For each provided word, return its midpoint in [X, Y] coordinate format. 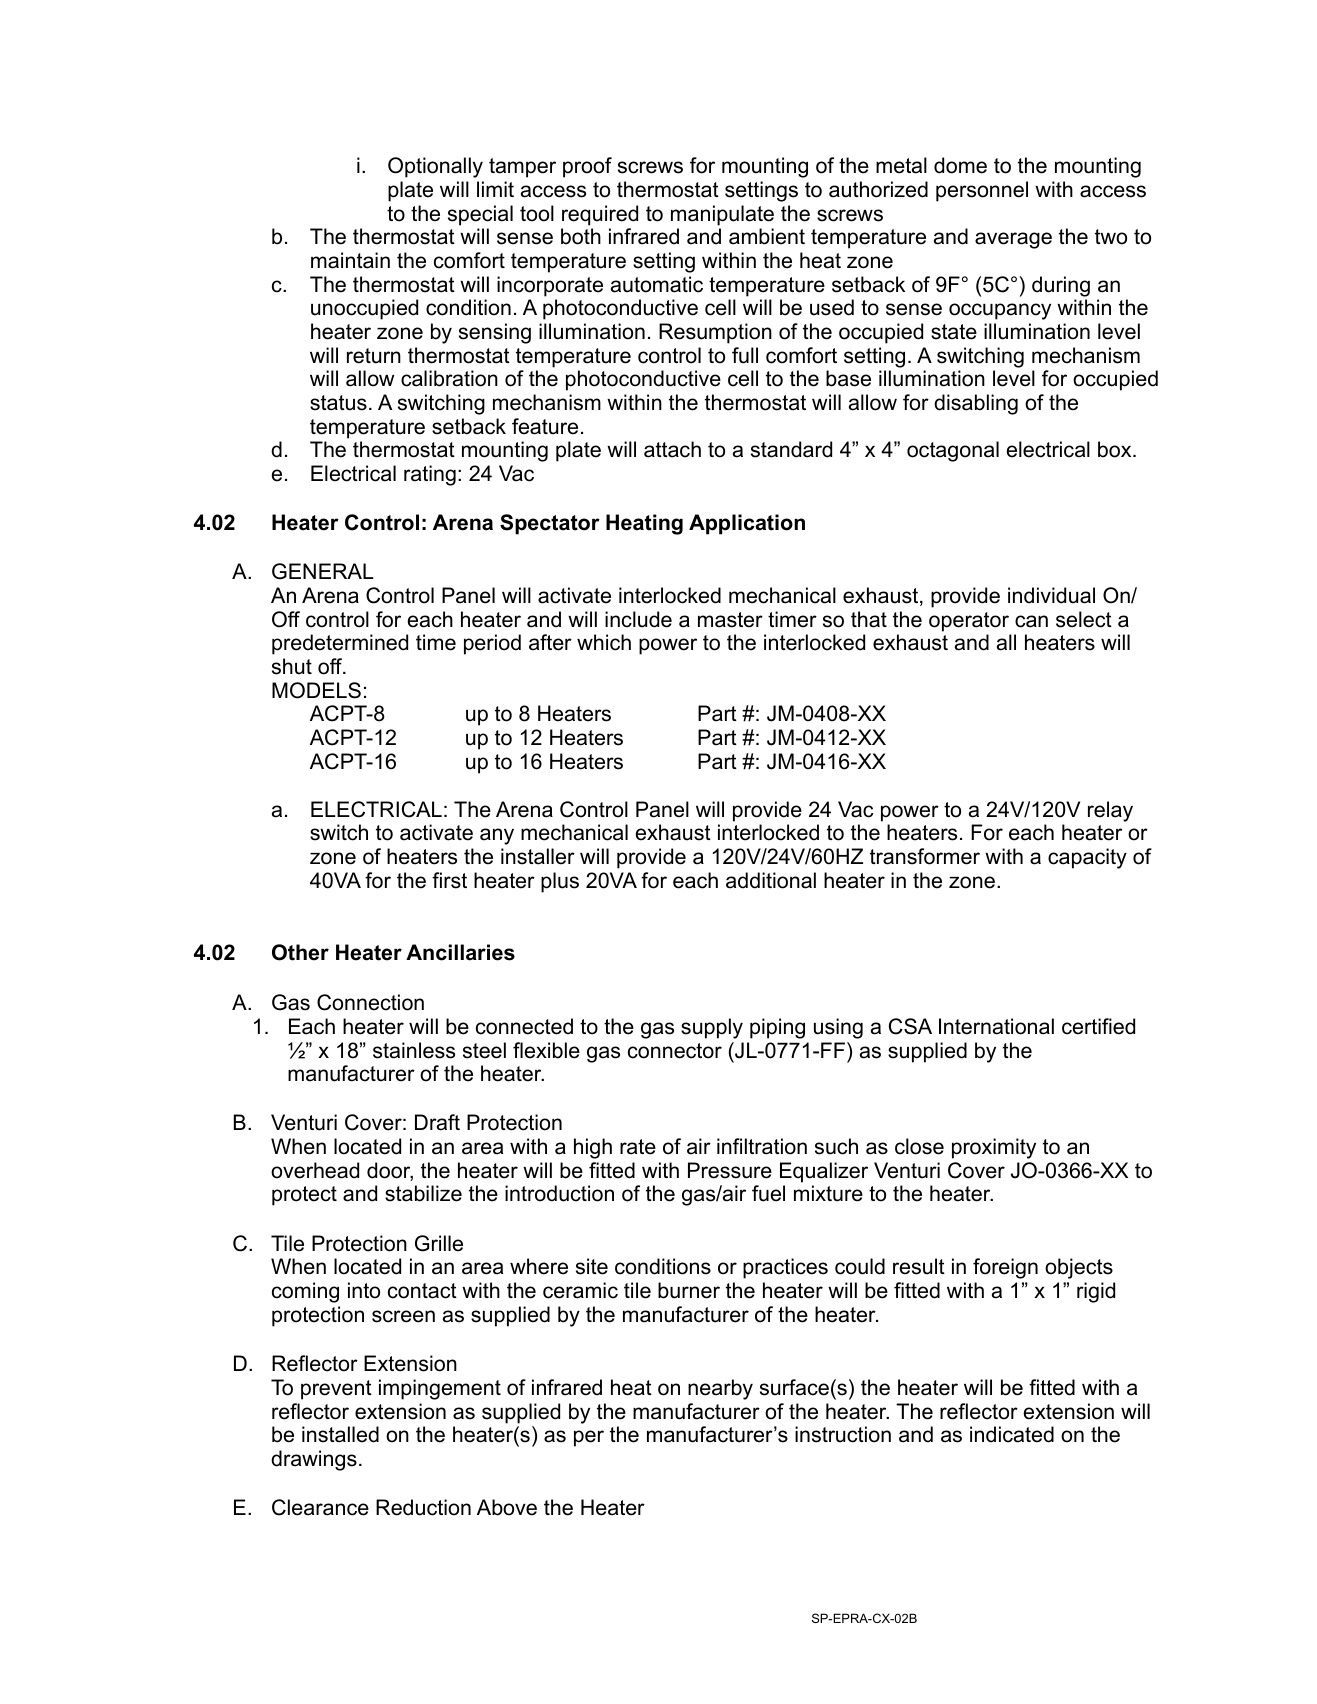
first [449, 880]
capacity [1087, 858]
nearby [720, 1389]
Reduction [423, 1507]
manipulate [722, 215]
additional [771, 880]
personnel [982, 191]
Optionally [435, 167]
